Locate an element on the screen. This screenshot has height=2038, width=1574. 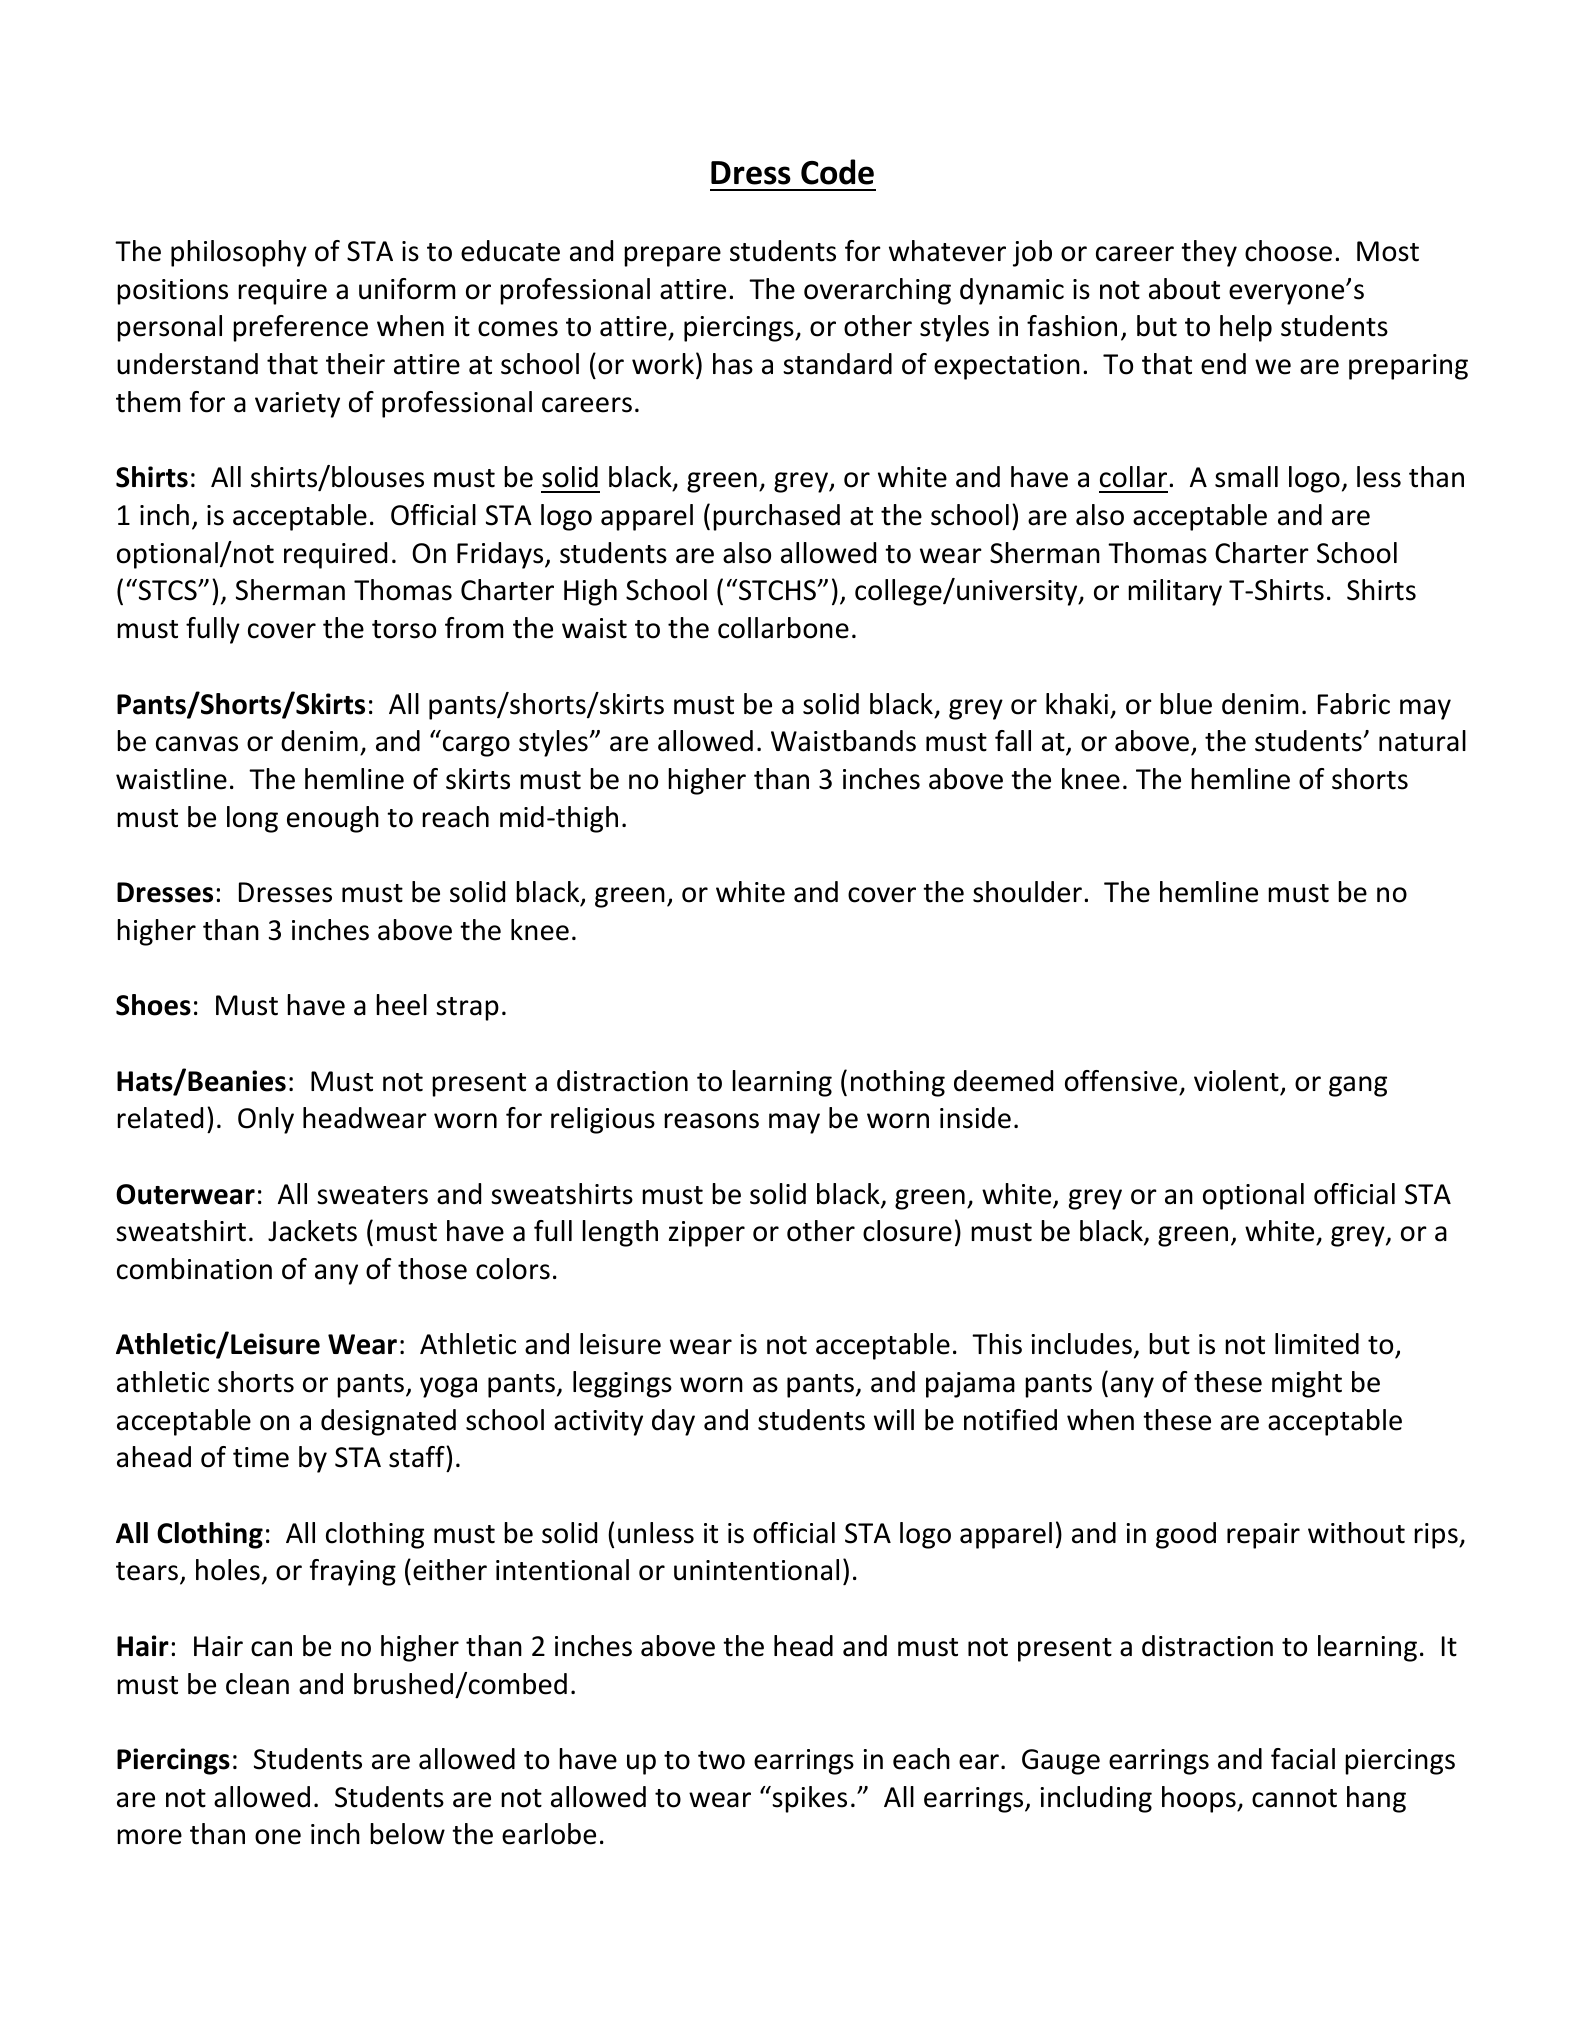
fall is located at coordinates (1013, 741).
